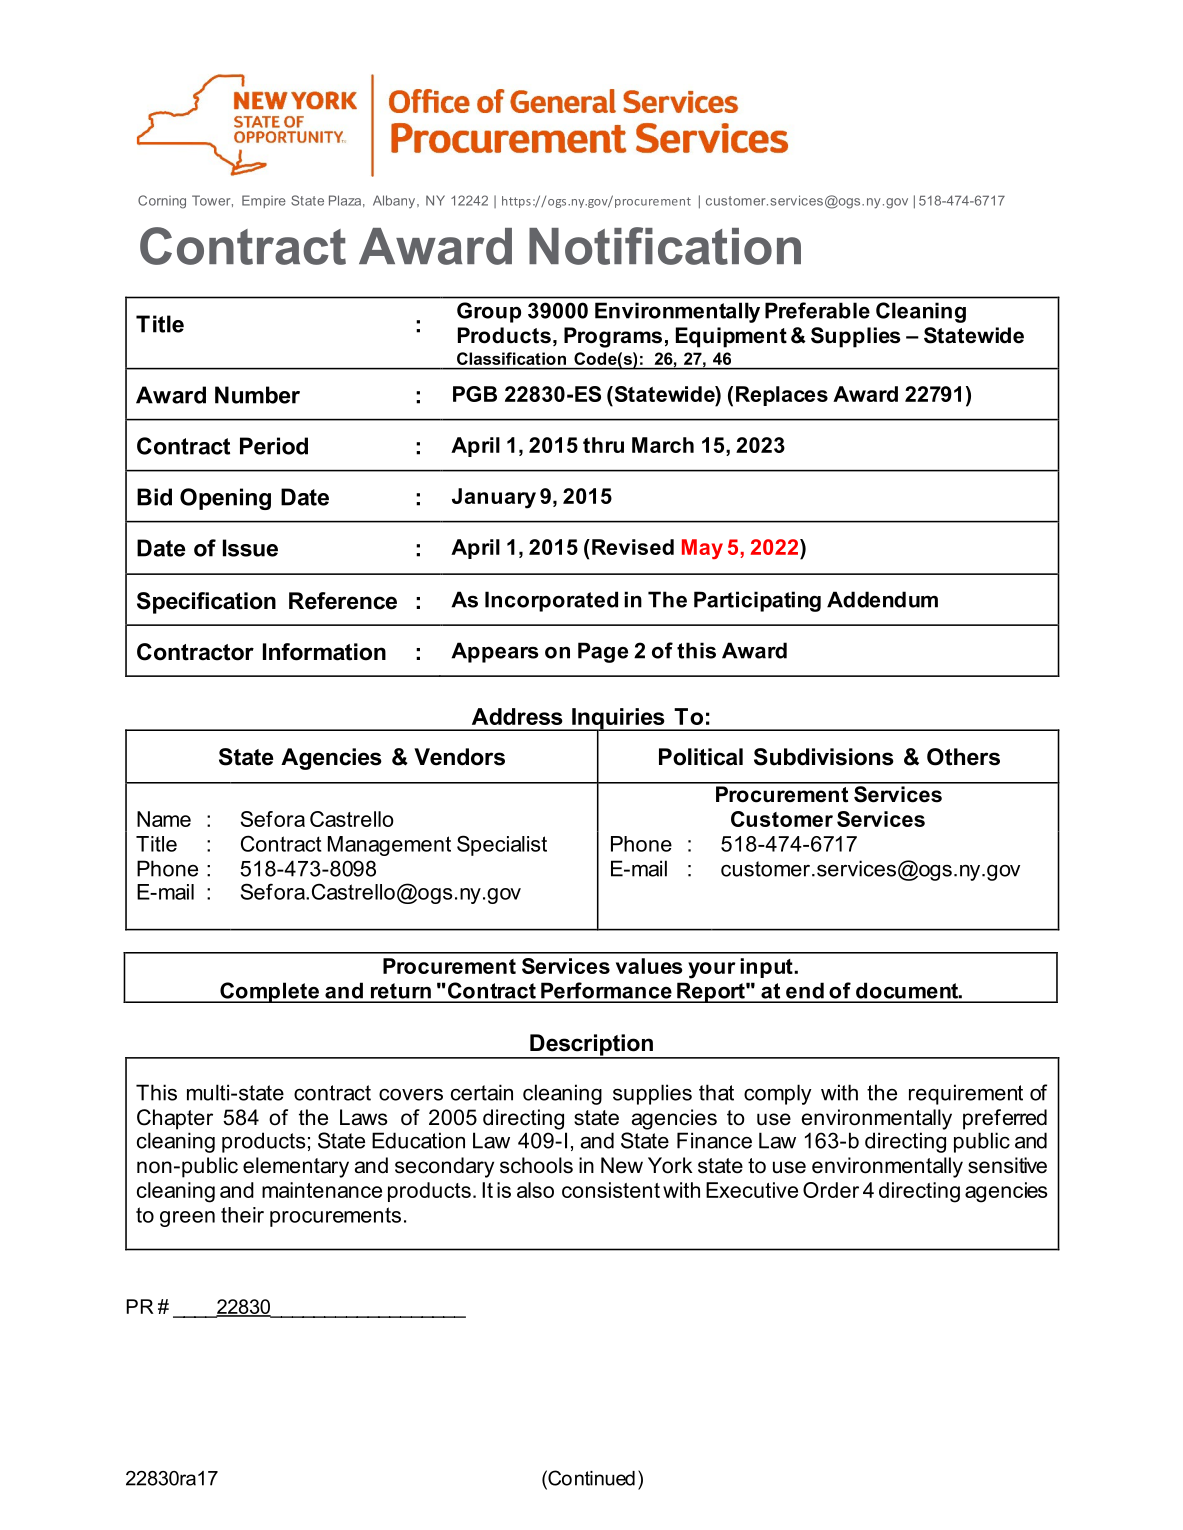 This image has height=1530, width=1183. I want to click on New, so click(622, 1165).
